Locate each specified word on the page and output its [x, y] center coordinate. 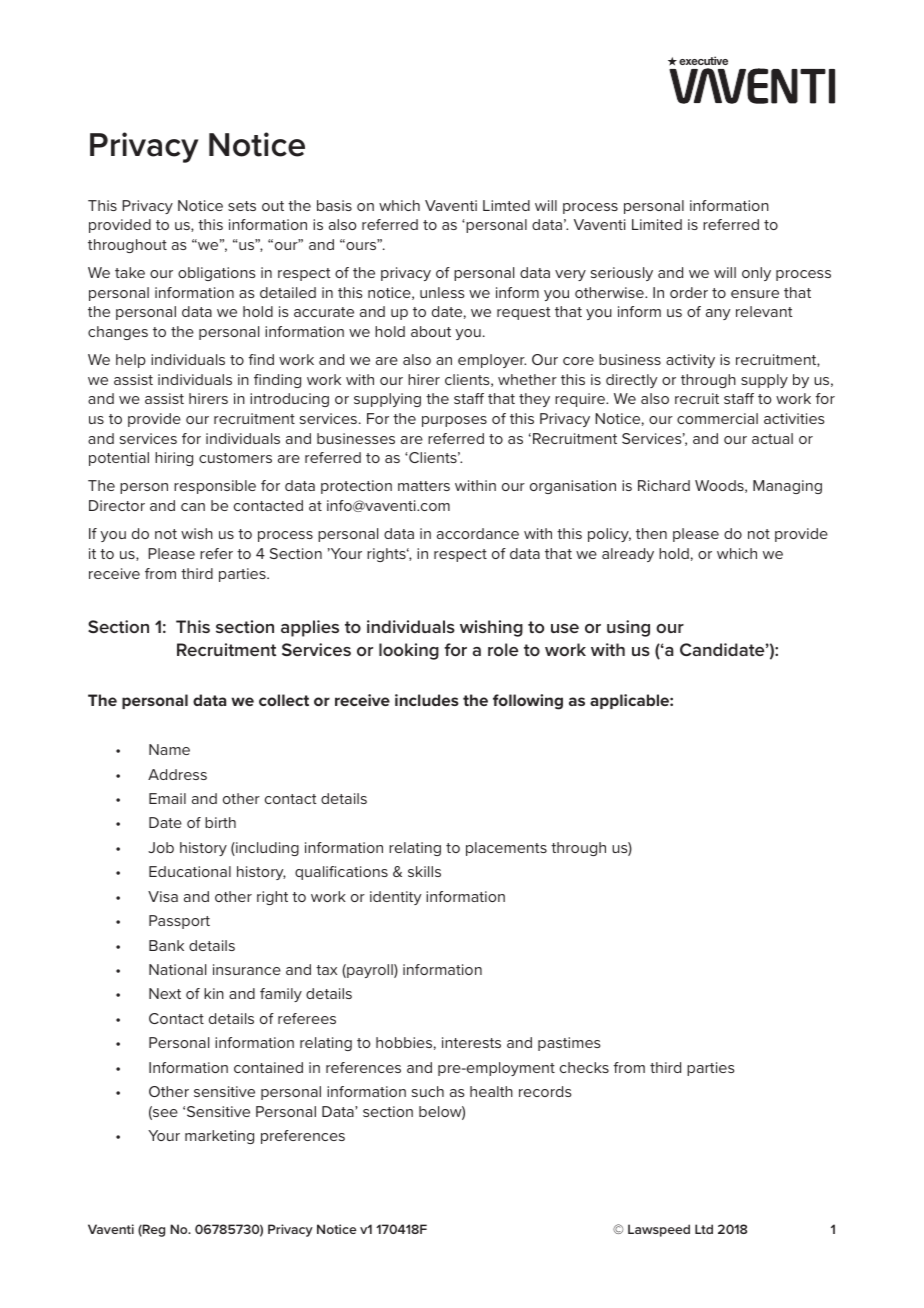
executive [703, 60]
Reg [153, 1230]
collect [284, 700]
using [628, 628]
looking [409, 651]
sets [242, 206]
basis [334, 205]
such [428, 1091]
